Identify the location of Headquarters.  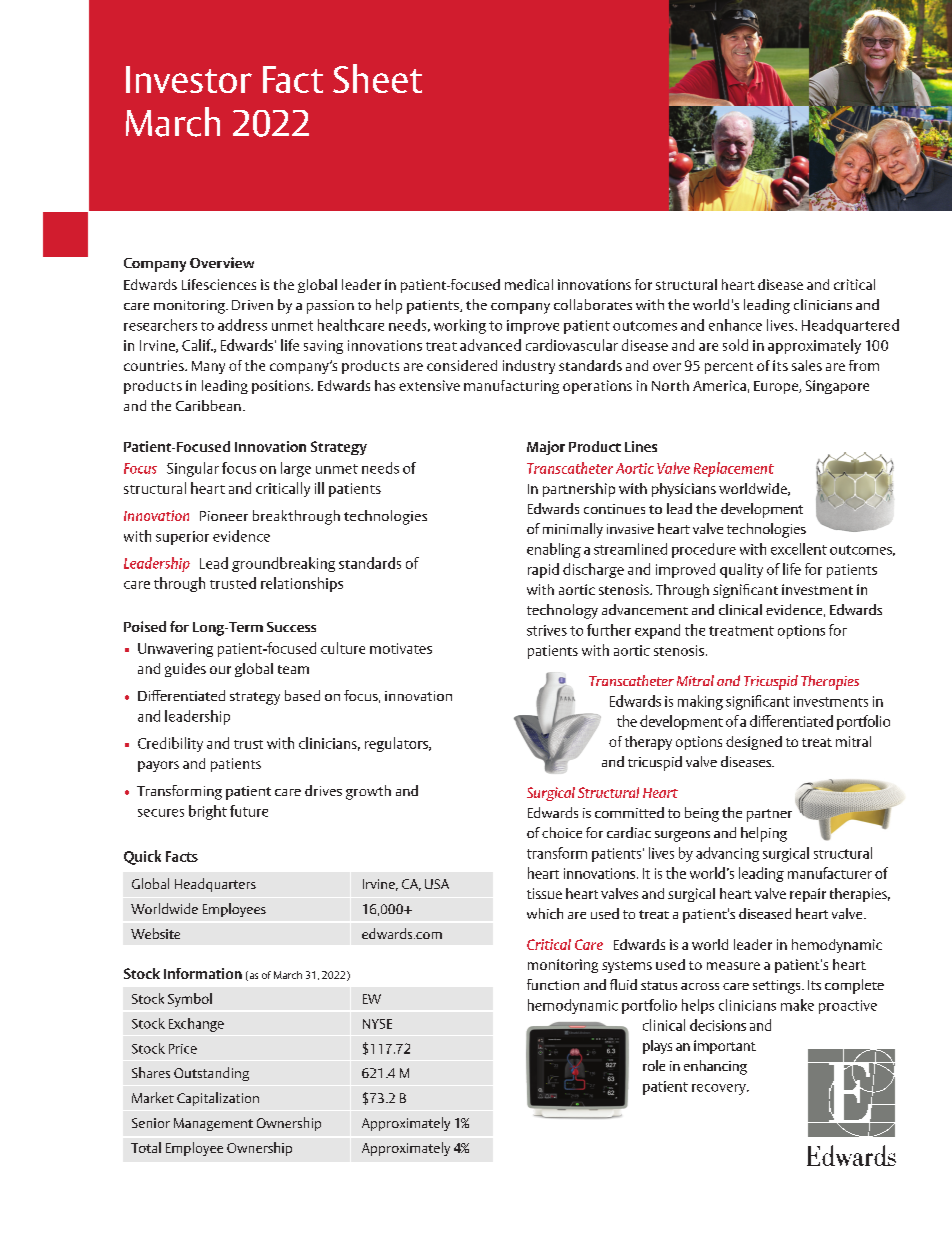
(215, 885).
